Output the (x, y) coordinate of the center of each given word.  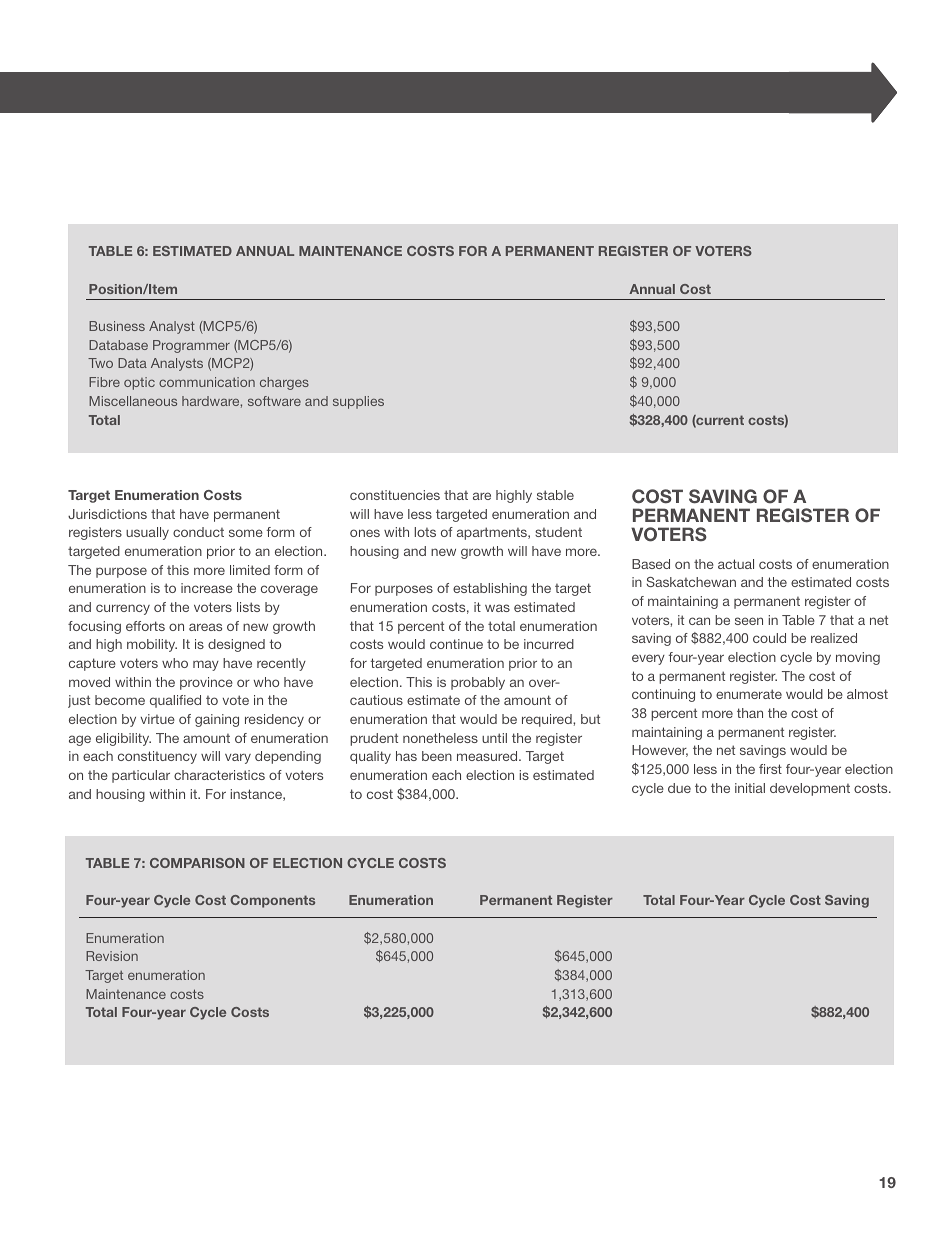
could (769, 638)
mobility (152, 645)
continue (456, 644)
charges (284, 383)
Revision (112, 956)
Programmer (191, 346)
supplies (358, 402)
